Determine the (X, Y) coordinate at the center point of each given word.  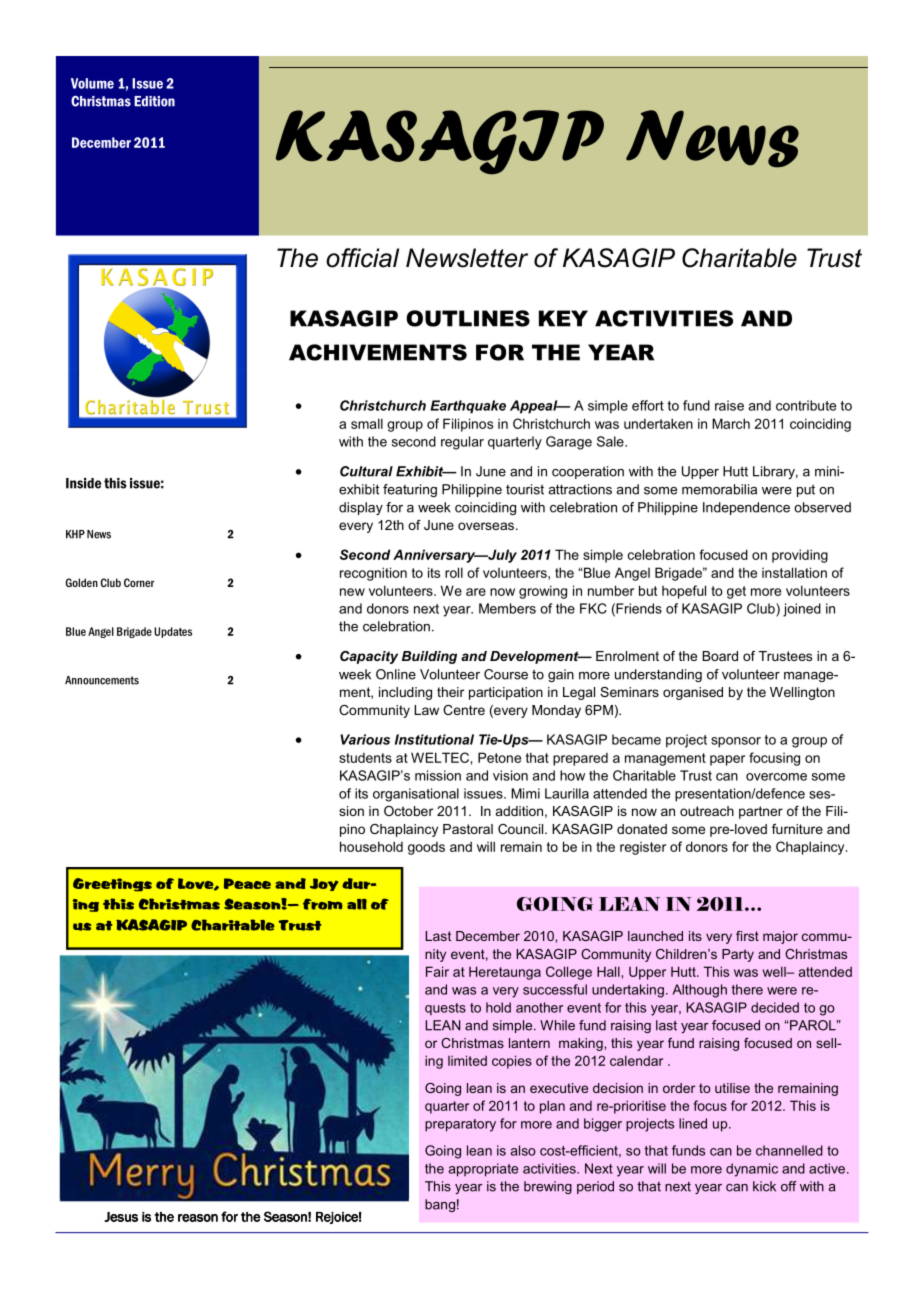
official (362, 258)
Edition (154, 101)
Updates (173, 632)
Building (429, 657)
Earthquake (468, 407)
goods (426, 848)
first (747, 936)
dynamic (752, 1170)
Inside (83, 483)
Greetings (112, 885)
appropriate (483, 1170)
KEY (563, 318)
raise (729, 405)
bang (440, 1205)
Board (720, 656)
